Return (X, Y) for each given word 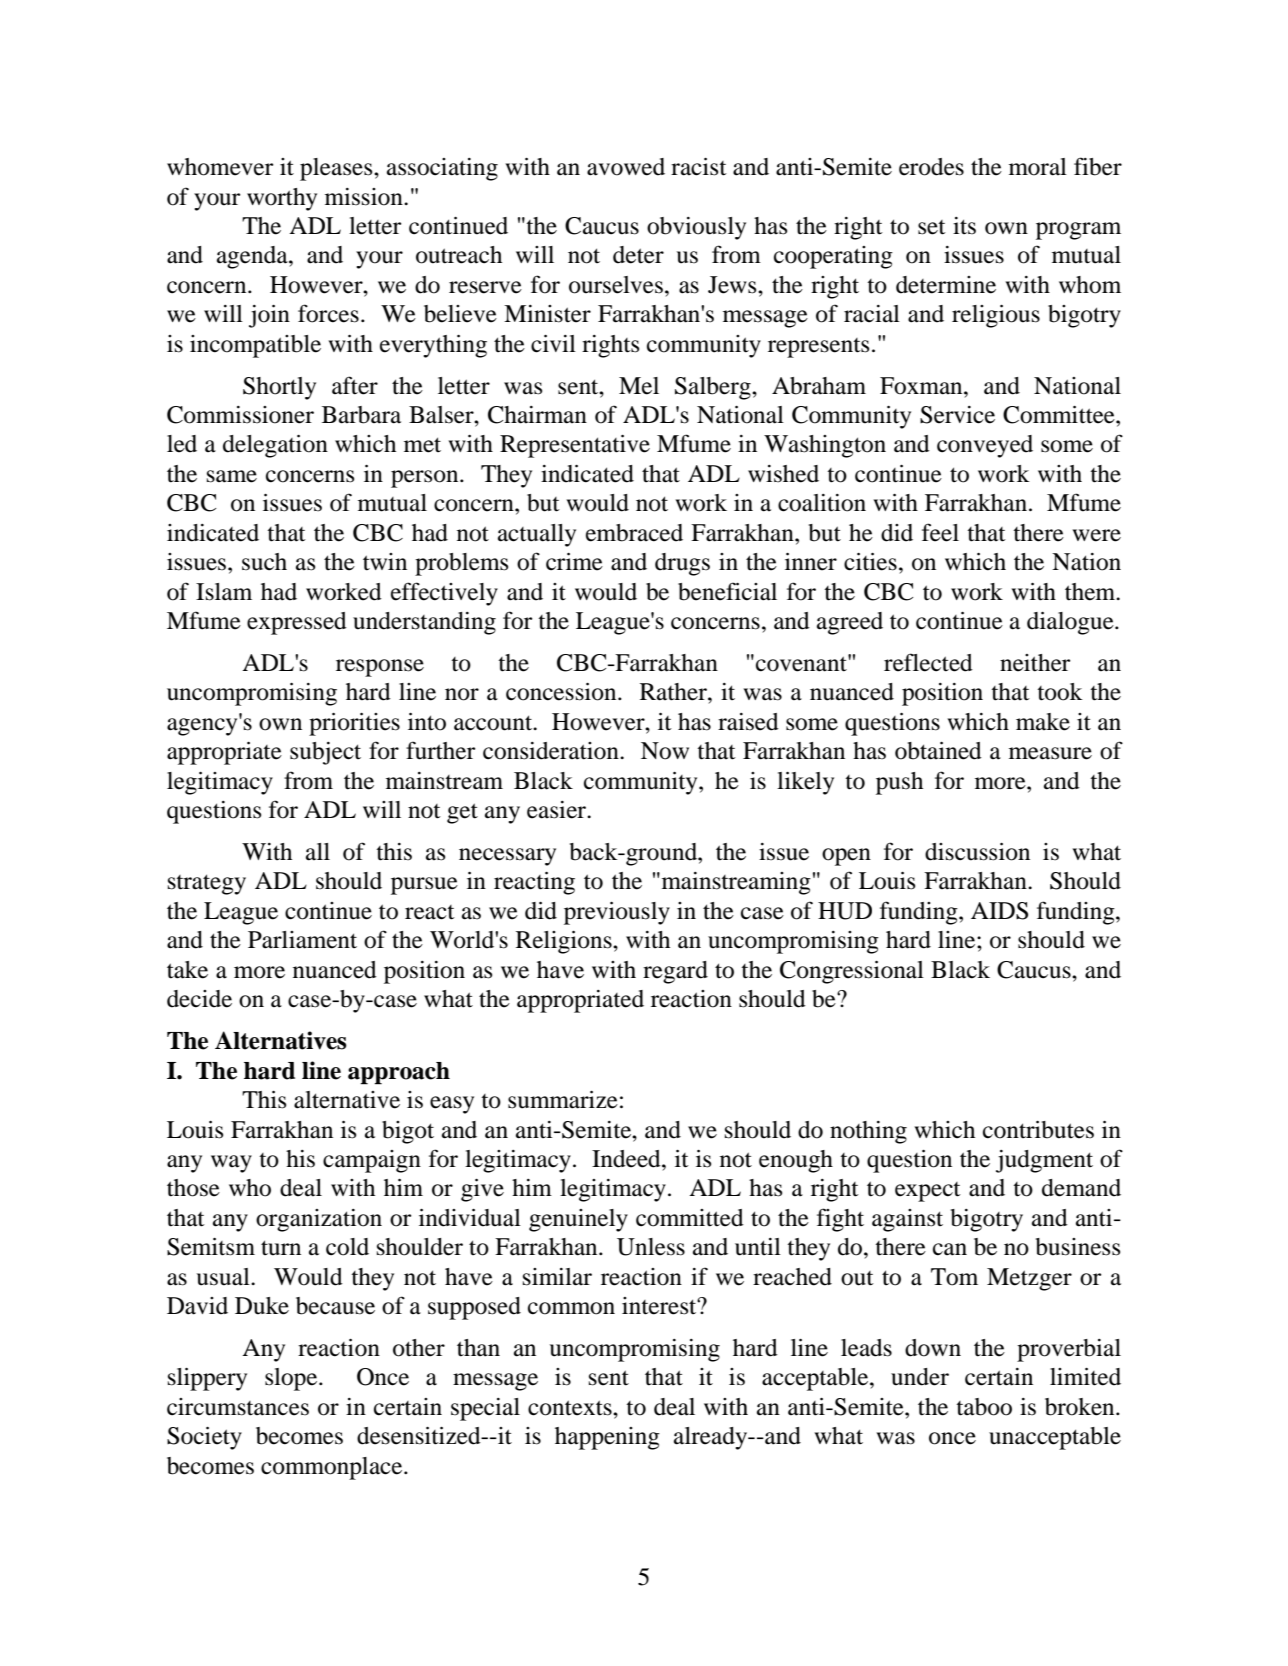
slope (292, 1379)
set (932, 227)
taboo (984, 1407)
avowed (626, 167)
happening (607, 1438)
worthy (282, 199)
